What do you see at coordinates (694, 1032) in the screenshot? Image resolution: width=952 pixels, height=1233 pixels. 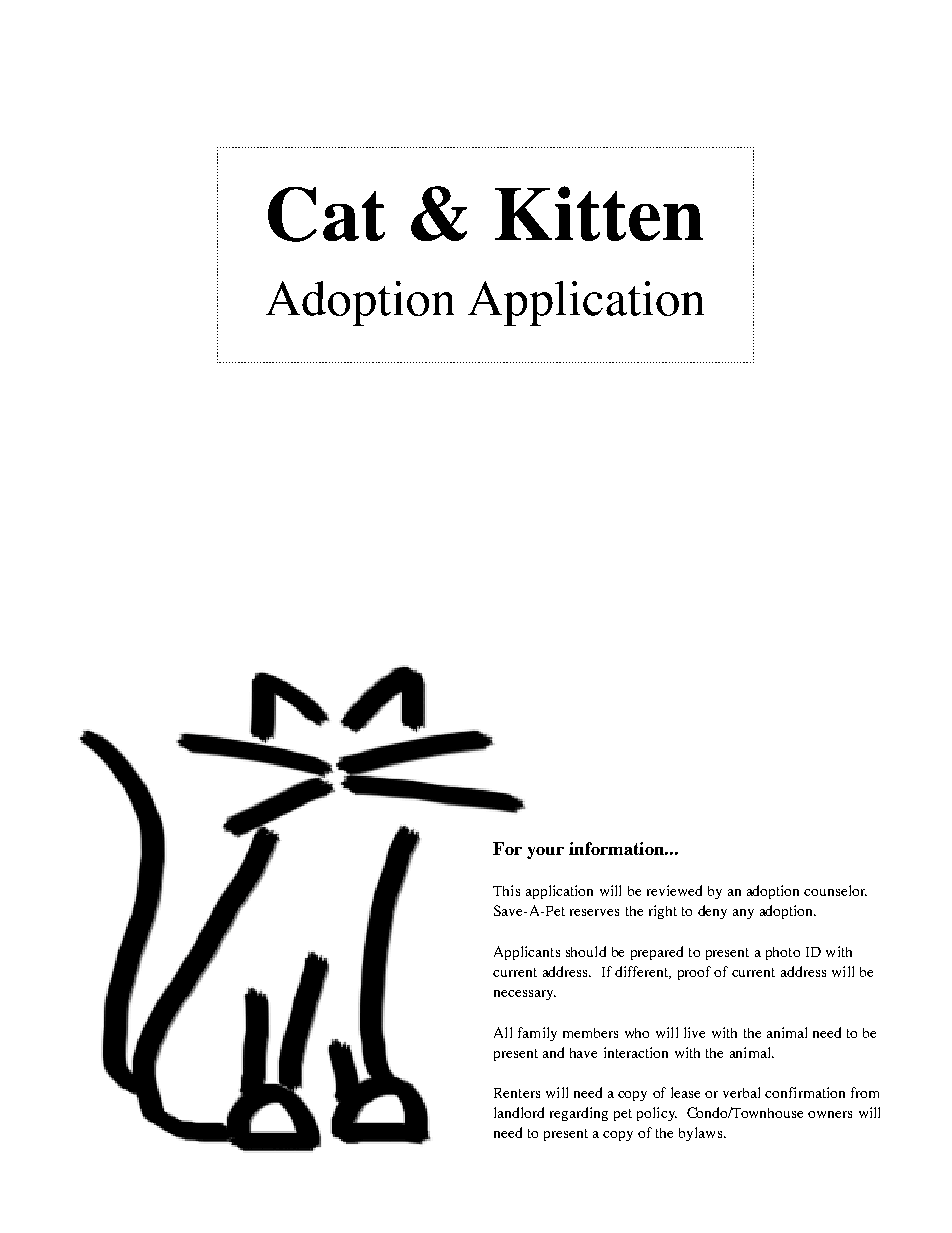 I see `live` at bounding box center [694, 1032].
